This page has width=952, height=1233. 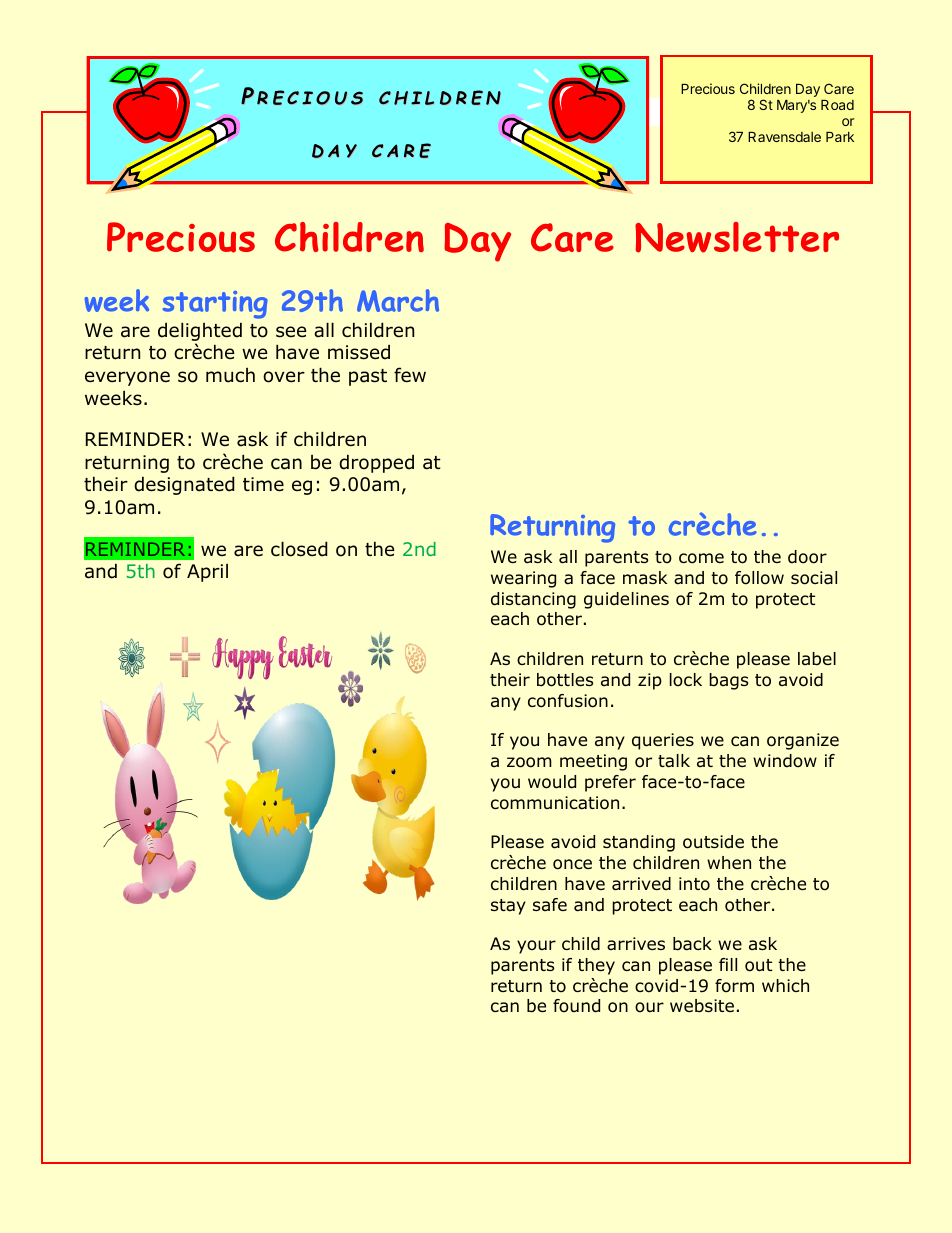 What do you see at coordinates (807, 557) in the page?
I see `door` at bounding box center [807, 557].
